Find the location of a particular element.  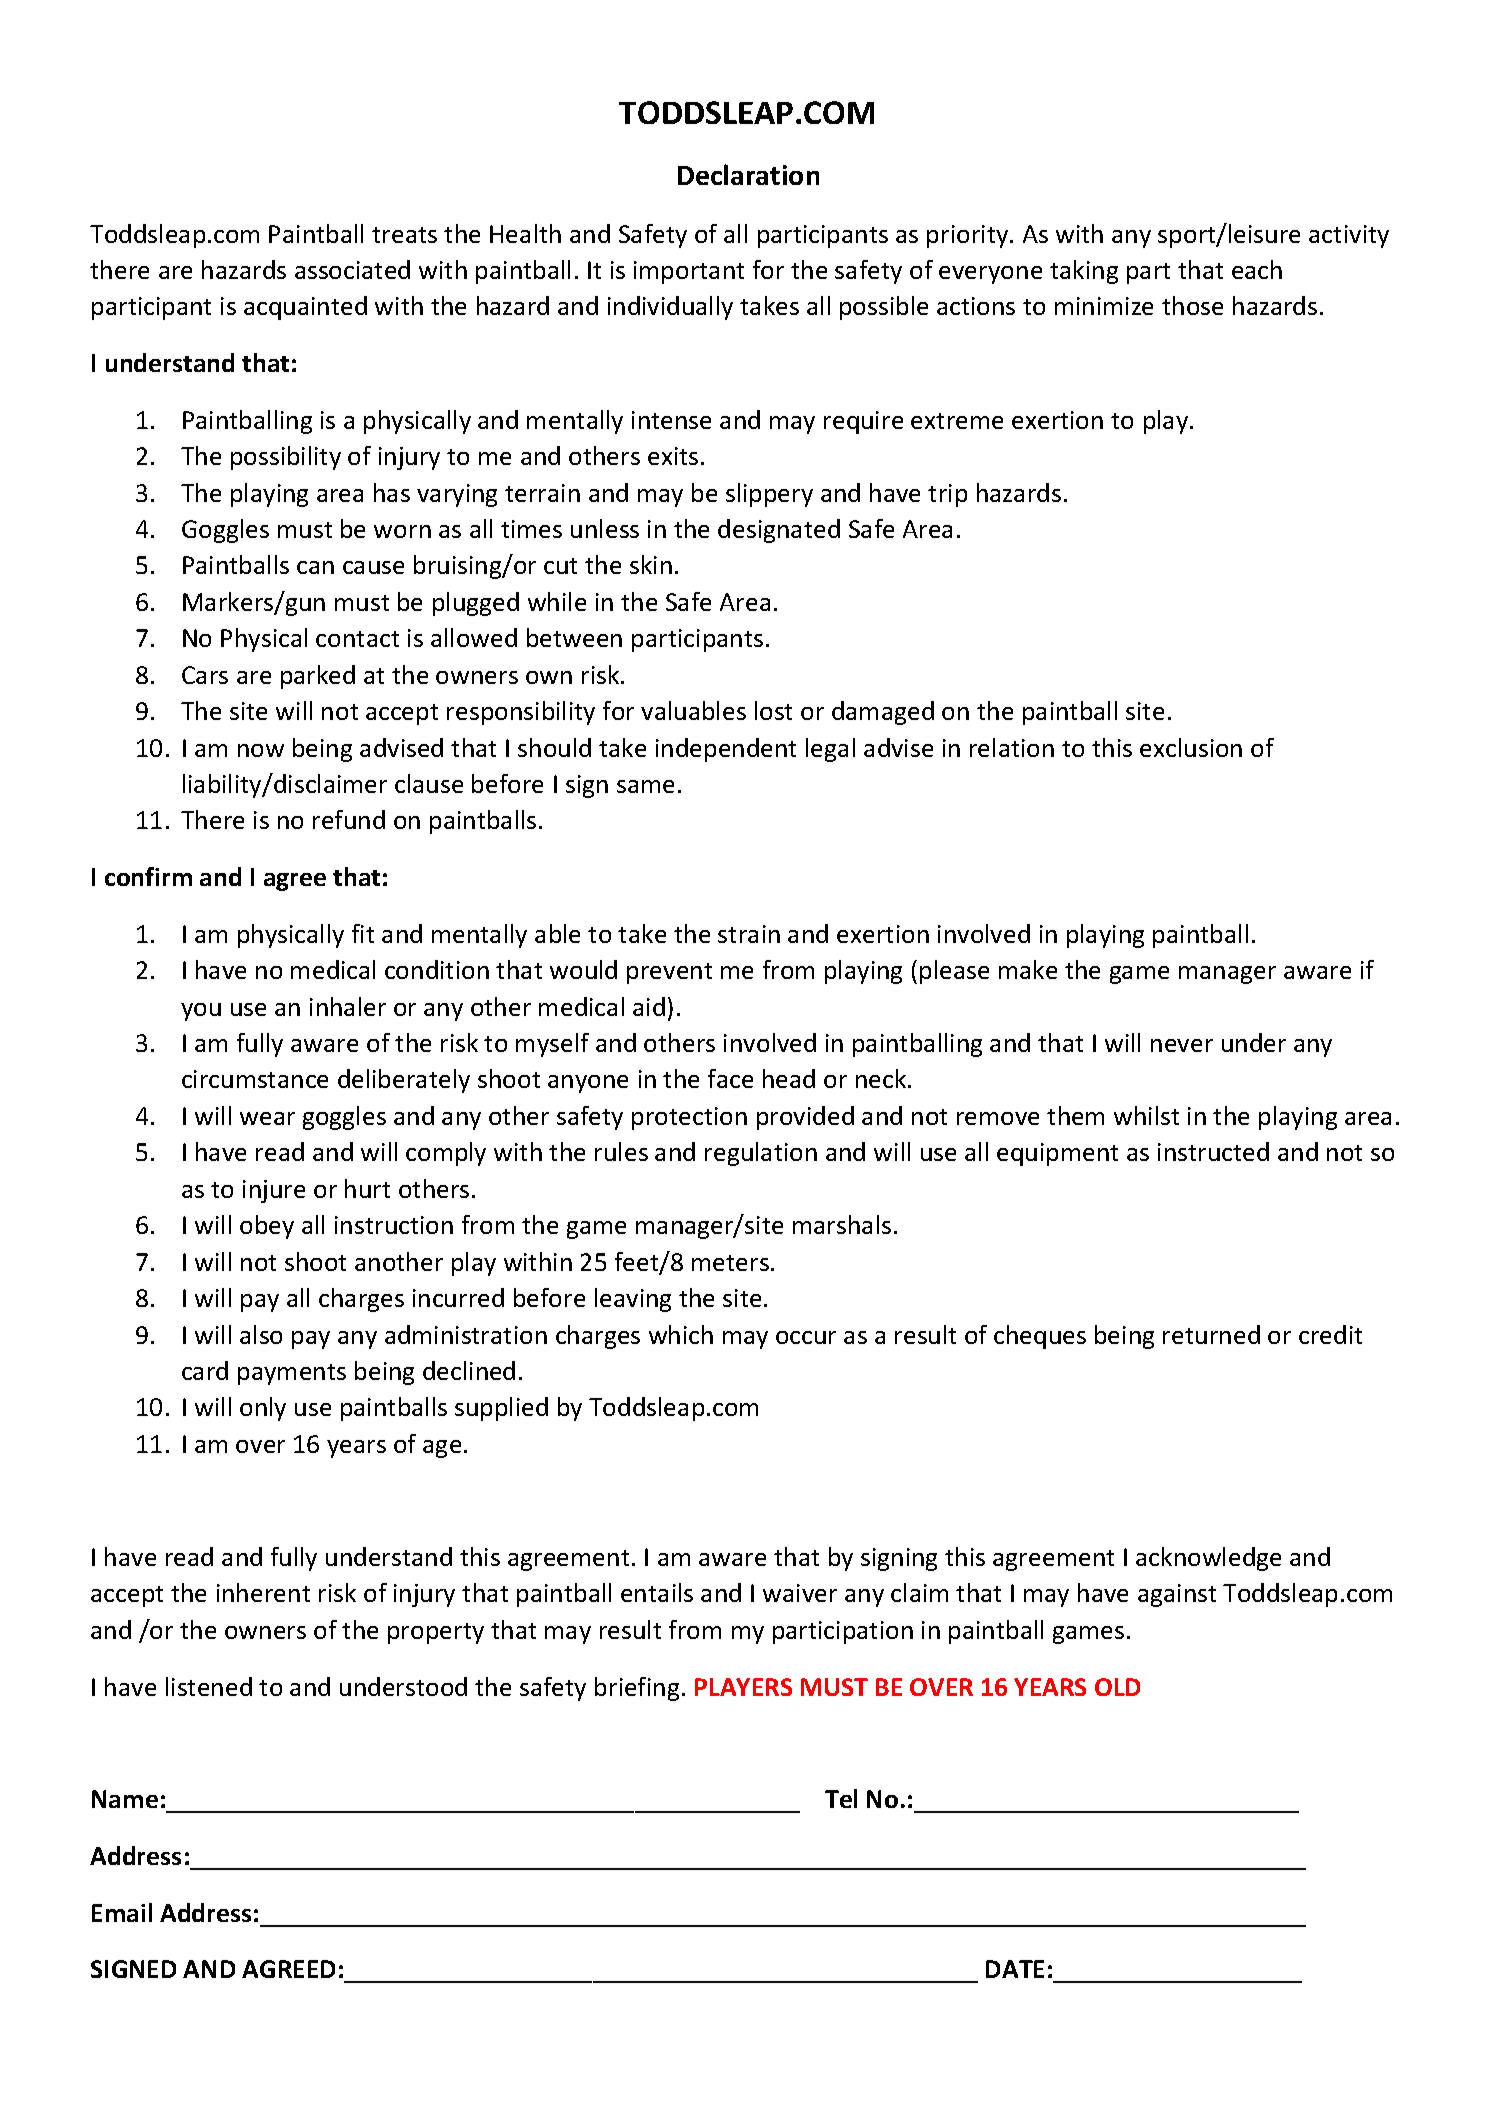

exclusion is located at coordinates (1191, 747).
